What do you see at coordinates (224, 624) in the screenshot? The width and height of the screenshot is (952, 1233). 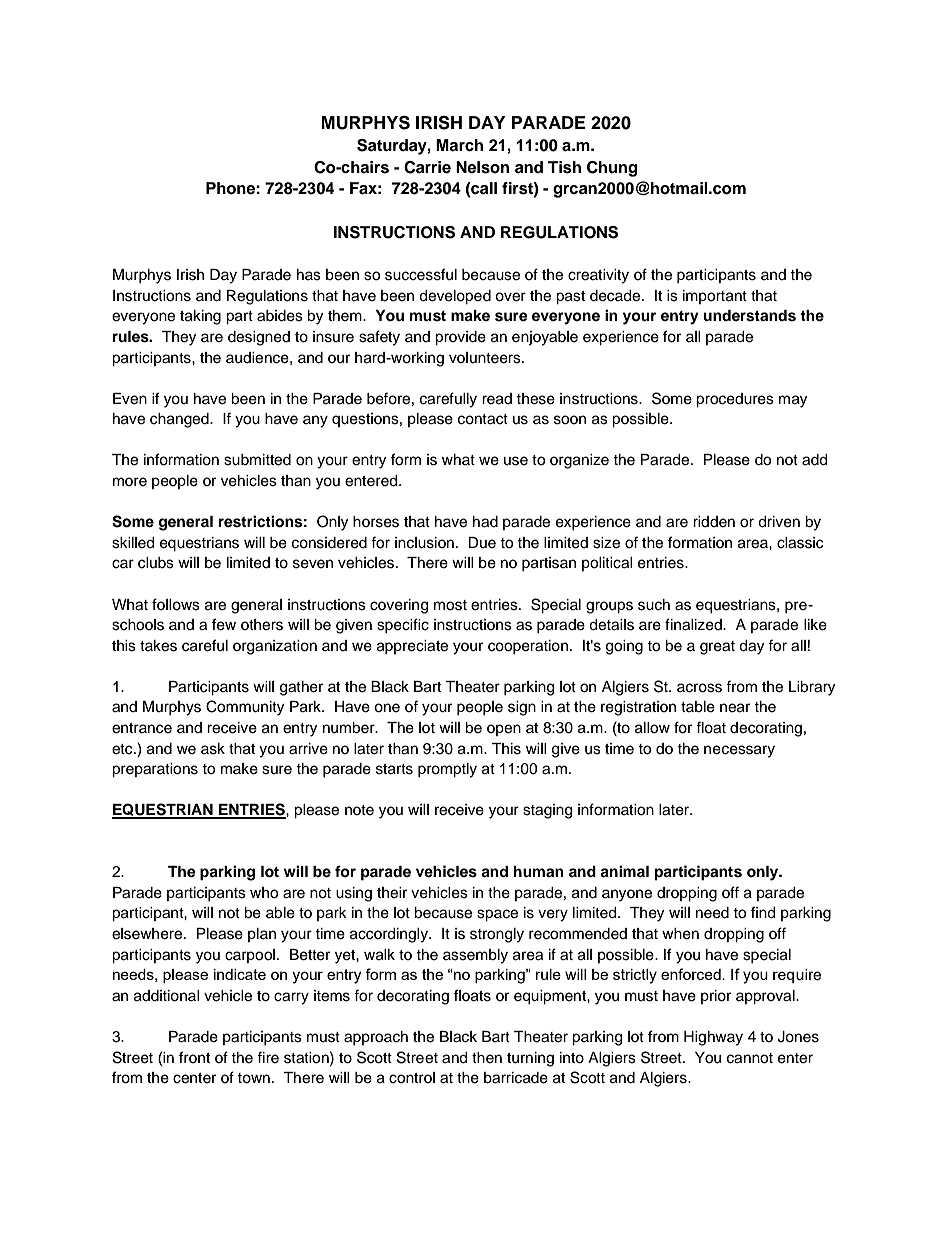 I see `few` at bounding box center [224, 624].
